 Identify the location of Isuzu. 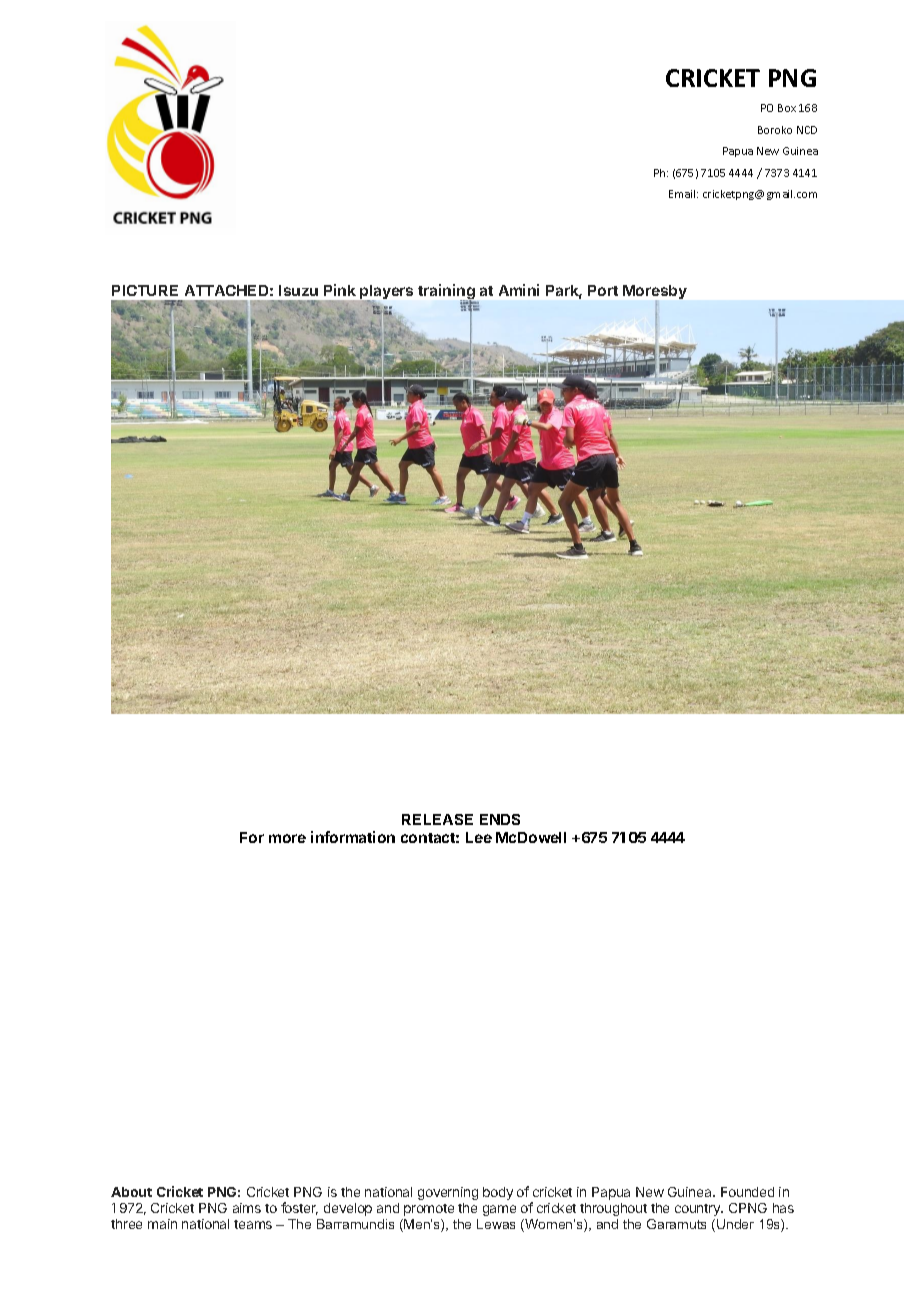
(298, 290).
